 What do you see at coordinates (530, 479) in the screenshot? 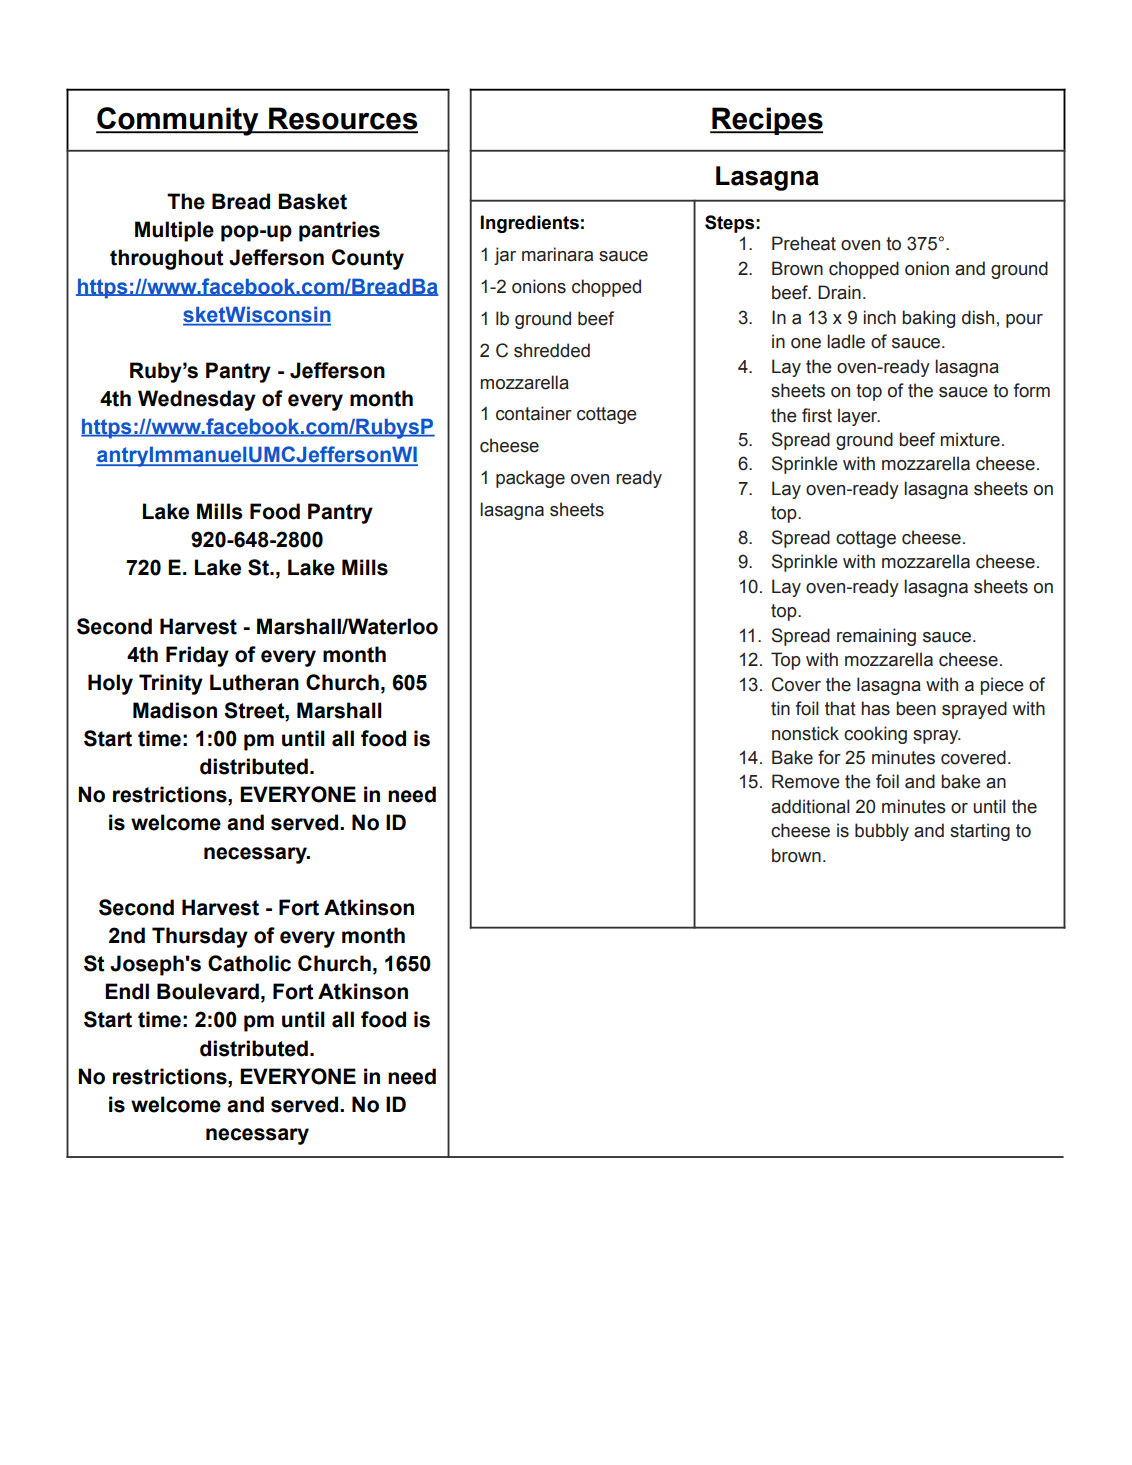
I see `package` at bounding box center [530, 479].
